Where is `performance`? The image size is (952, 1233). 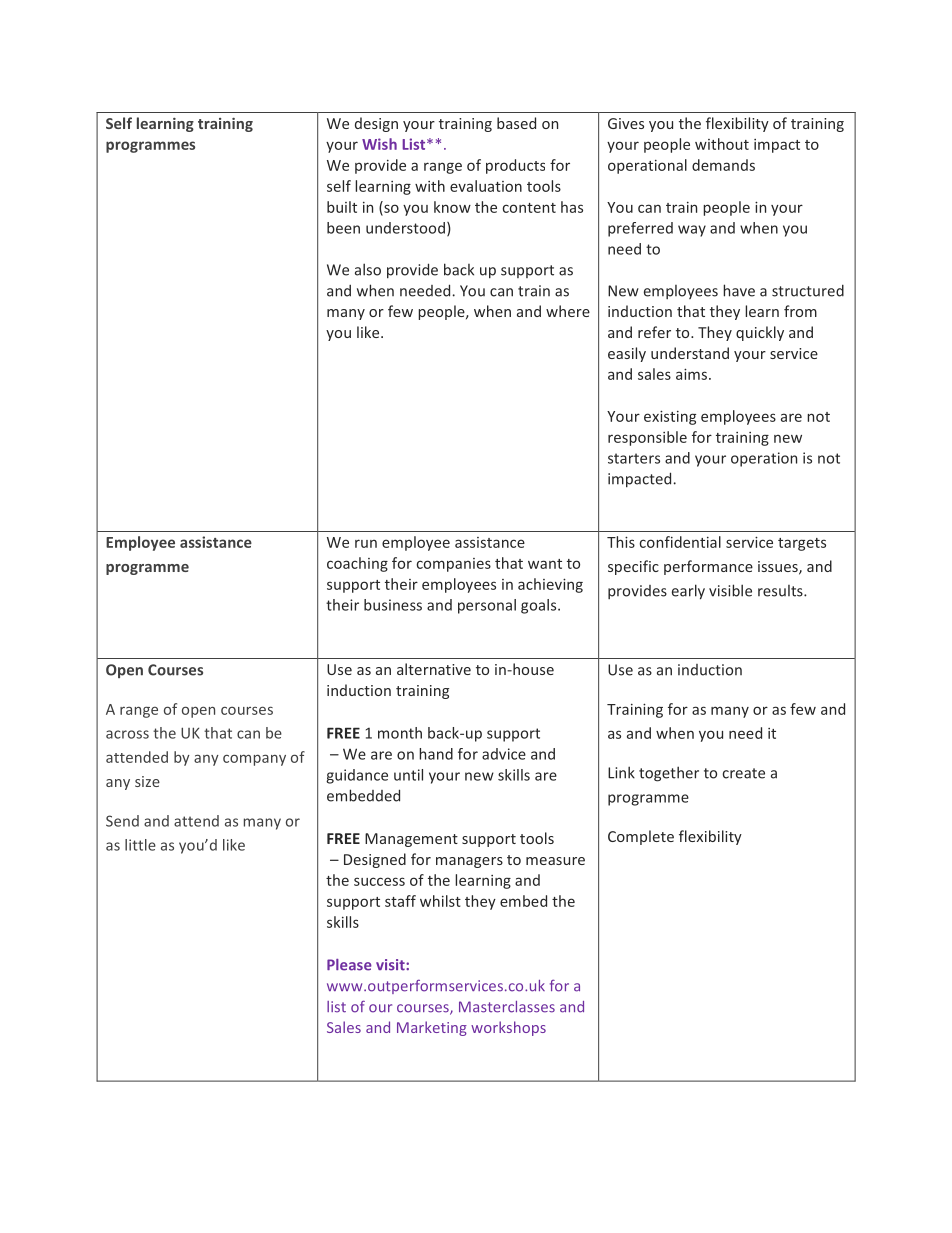
performance is located at coordinates (708, 567).
